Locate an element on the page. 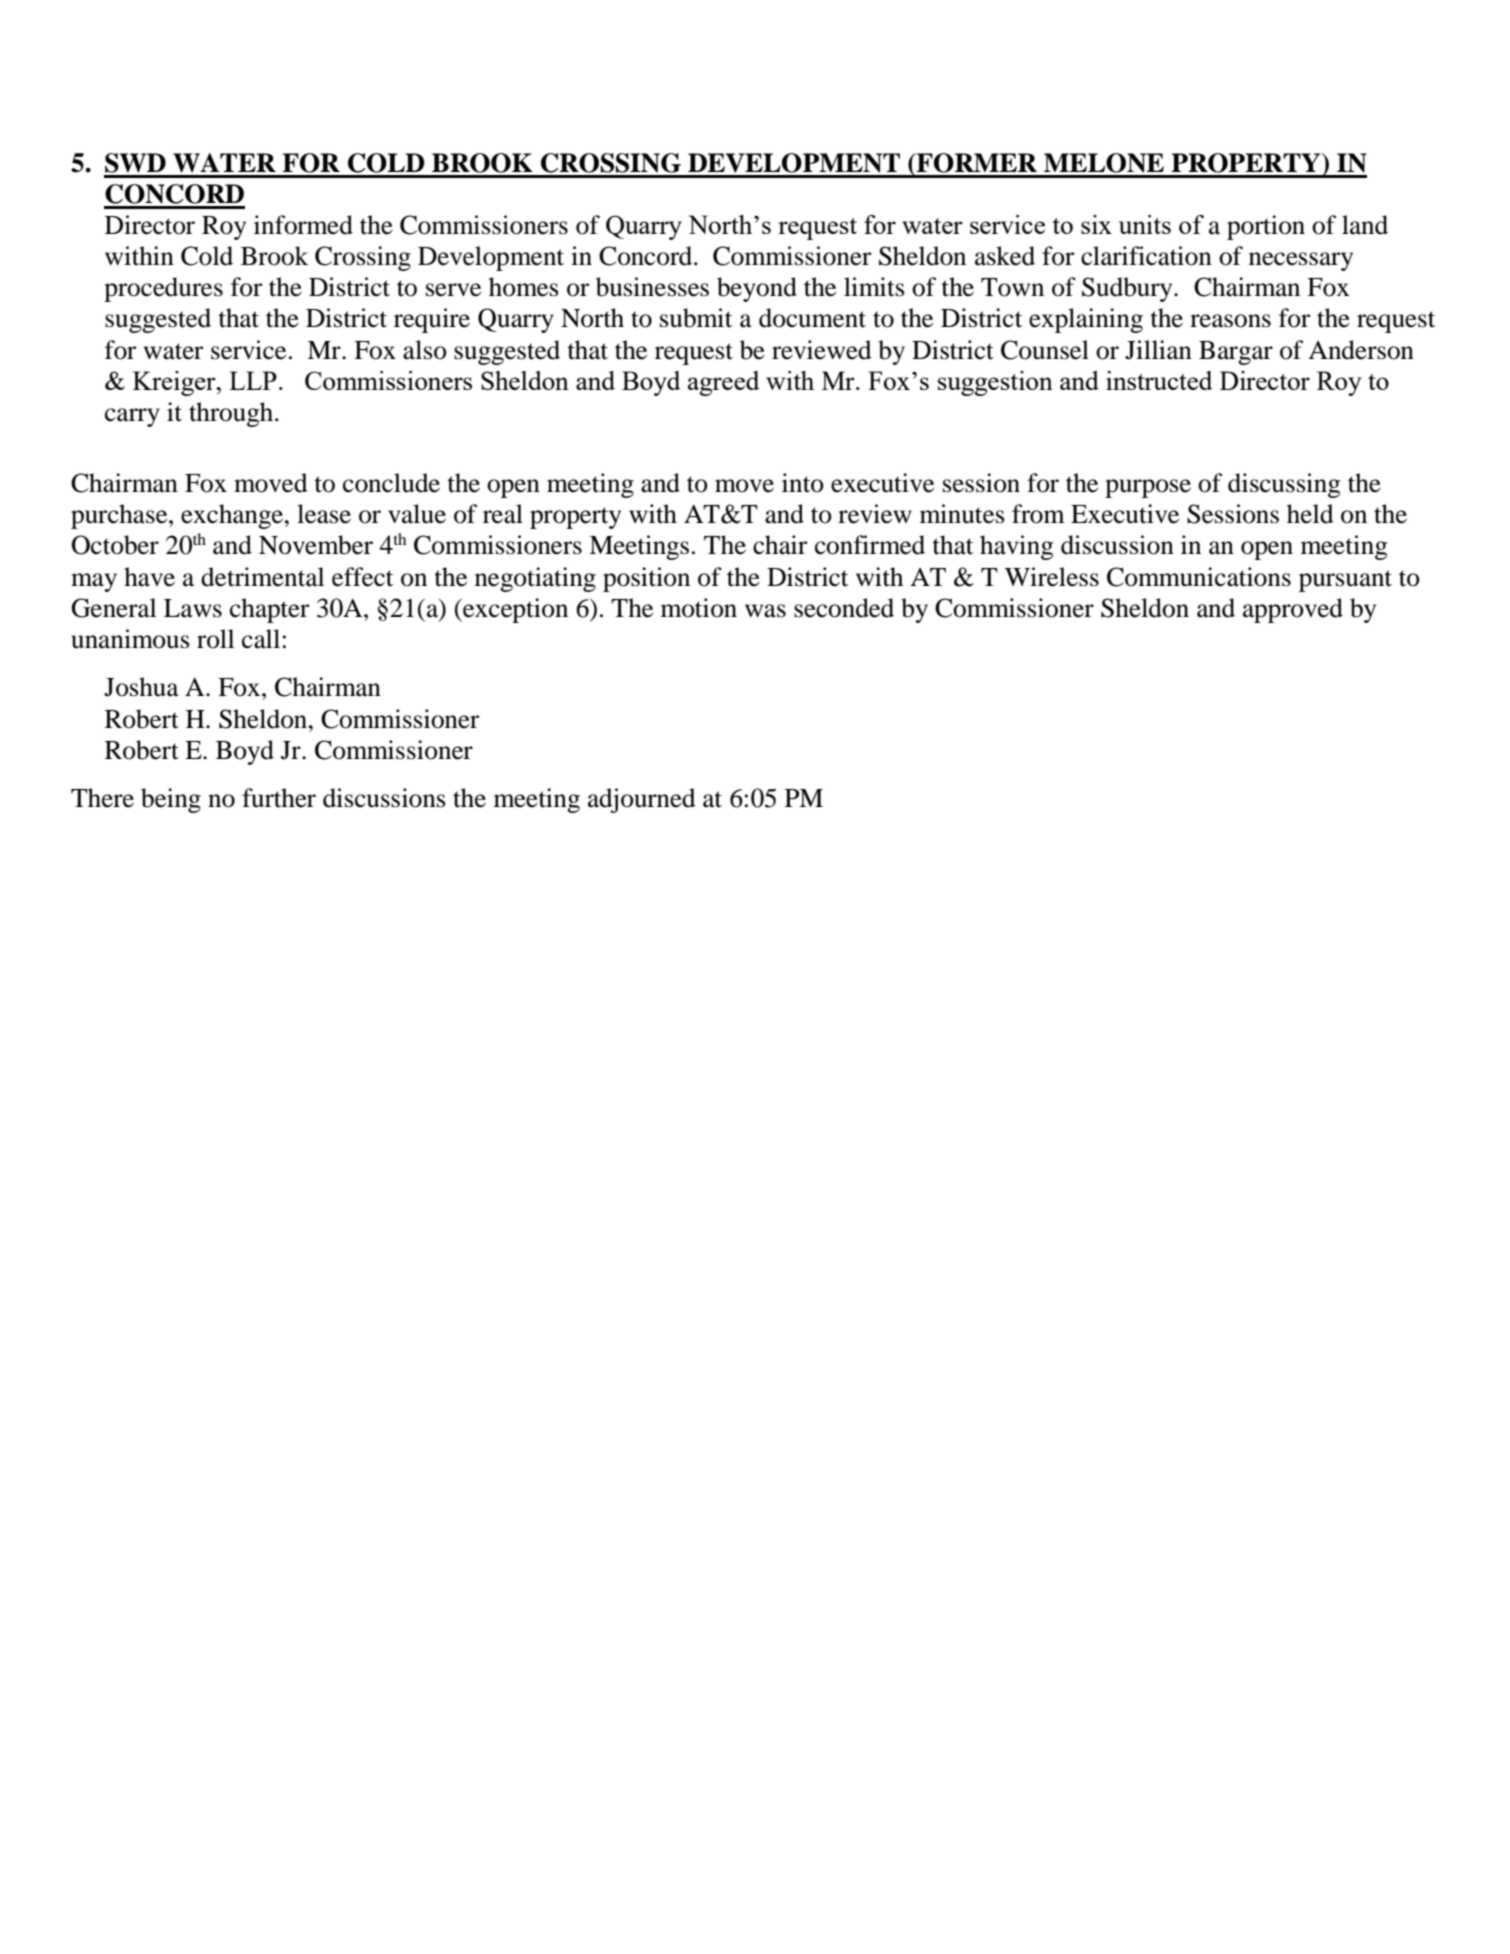 The height and width of the page is (1954, 1510). portion is located at coordinates (1266, 227).
